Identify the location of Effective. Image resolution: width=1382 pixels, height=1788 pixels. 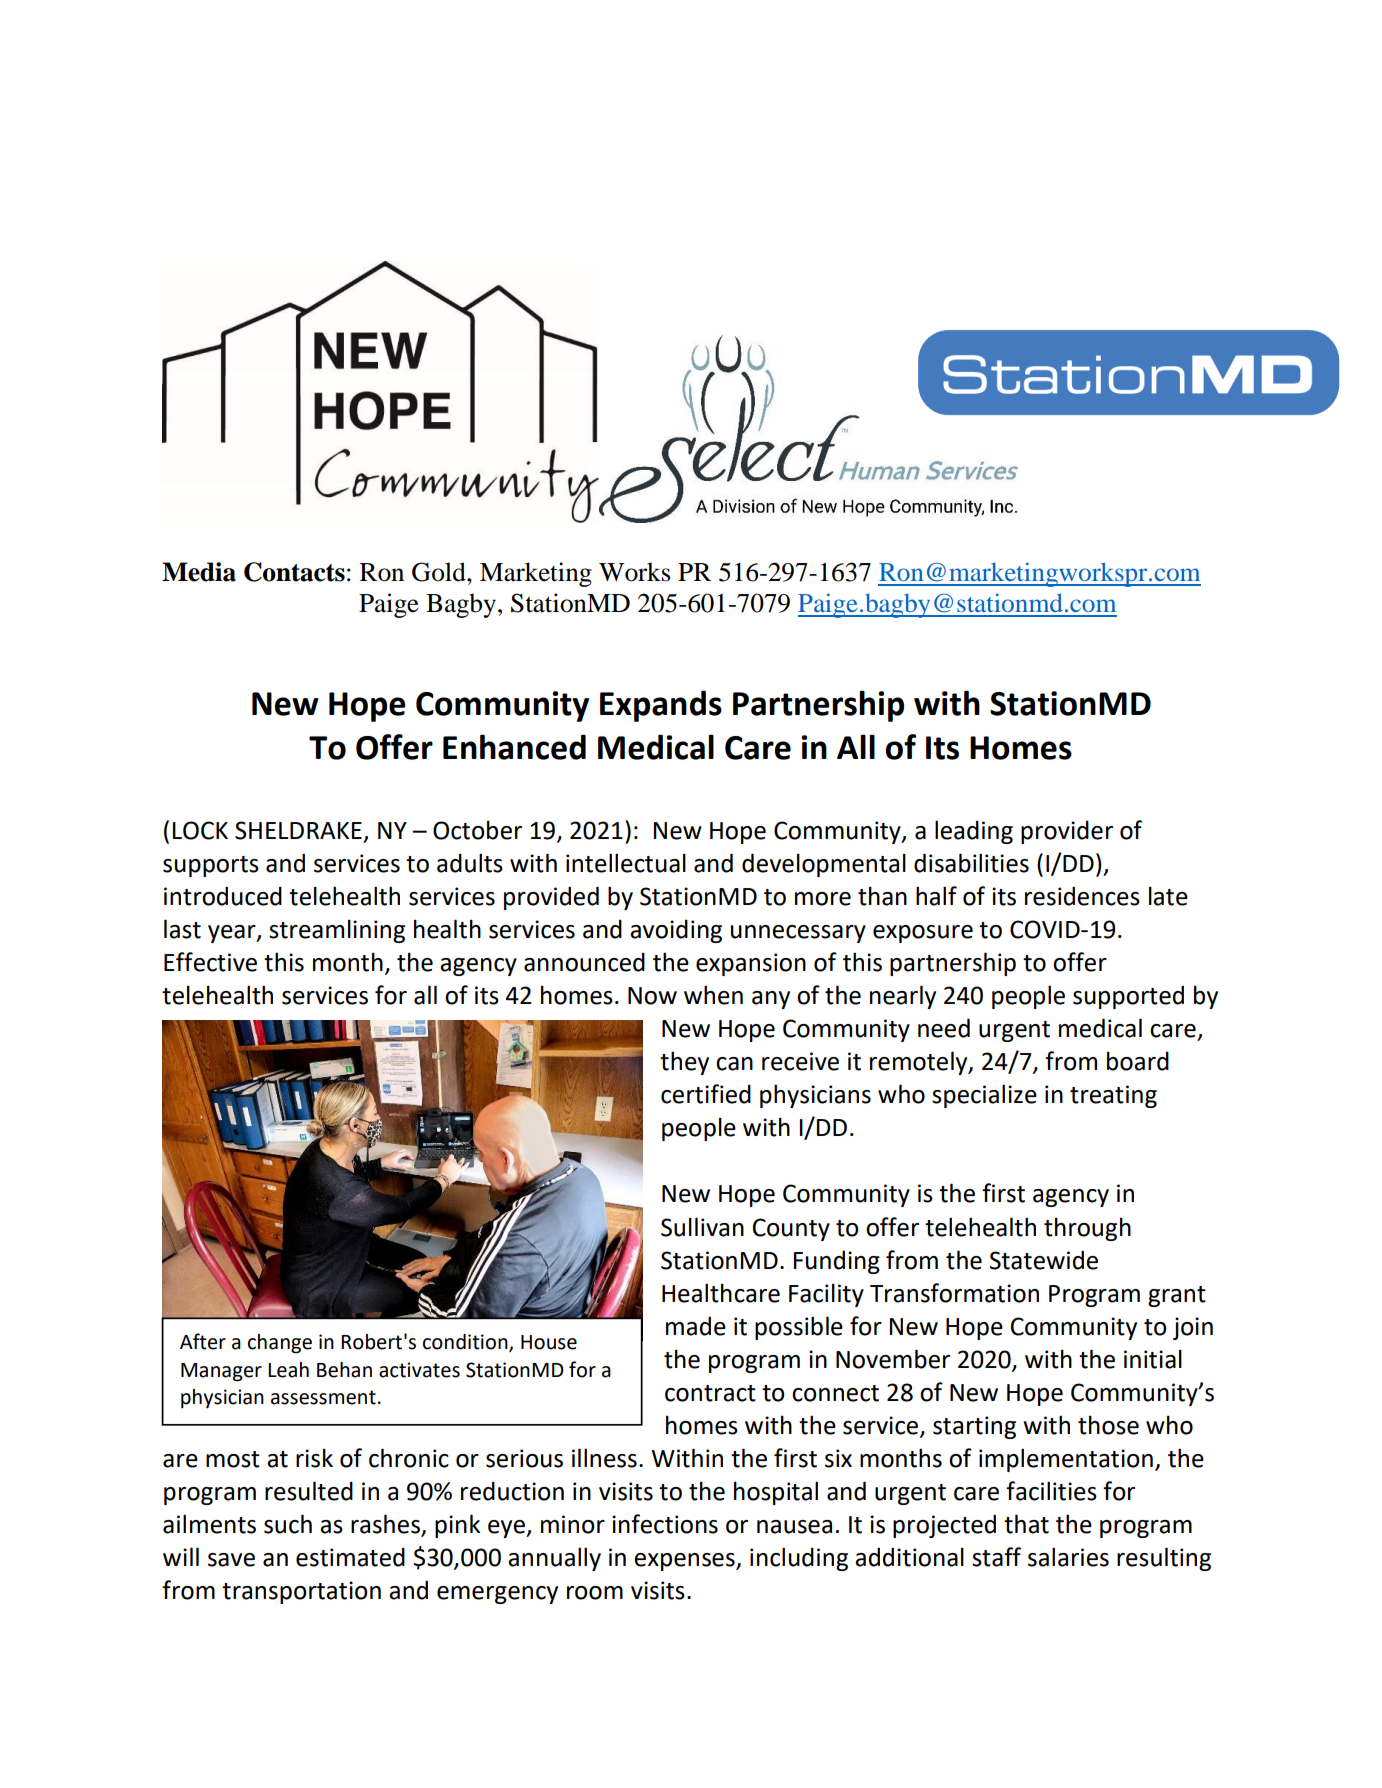
(210, 962).
